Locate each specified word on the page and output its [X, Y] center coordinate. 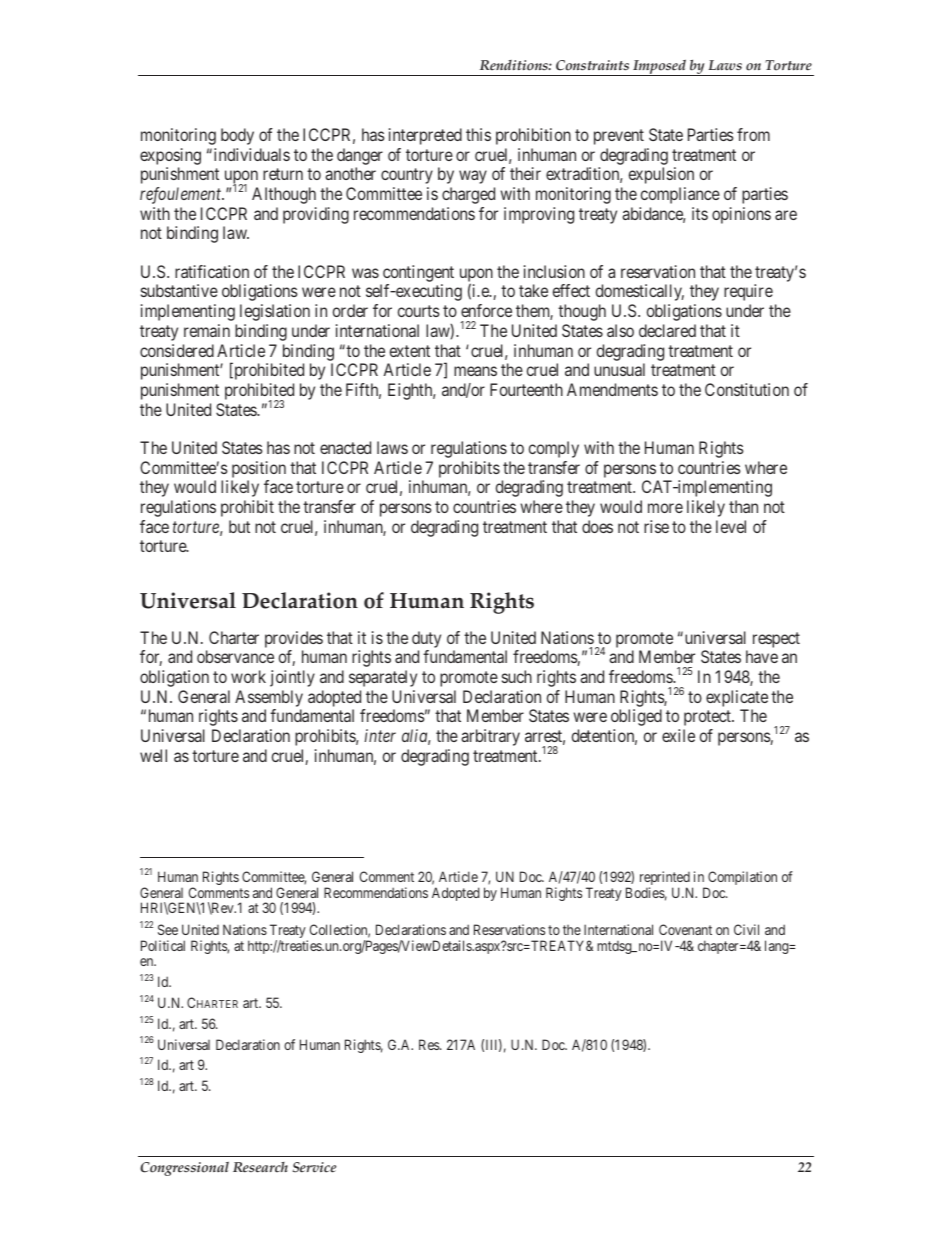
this [478, 134]
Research [260, 1167]
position [259, 469]
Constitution [747, 389]
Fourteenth [526, 389]
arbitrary [490, 737]
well [153, 755]
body [237, 136]
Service [314, 1167]
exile [678, 735]
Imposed [660, 67]
